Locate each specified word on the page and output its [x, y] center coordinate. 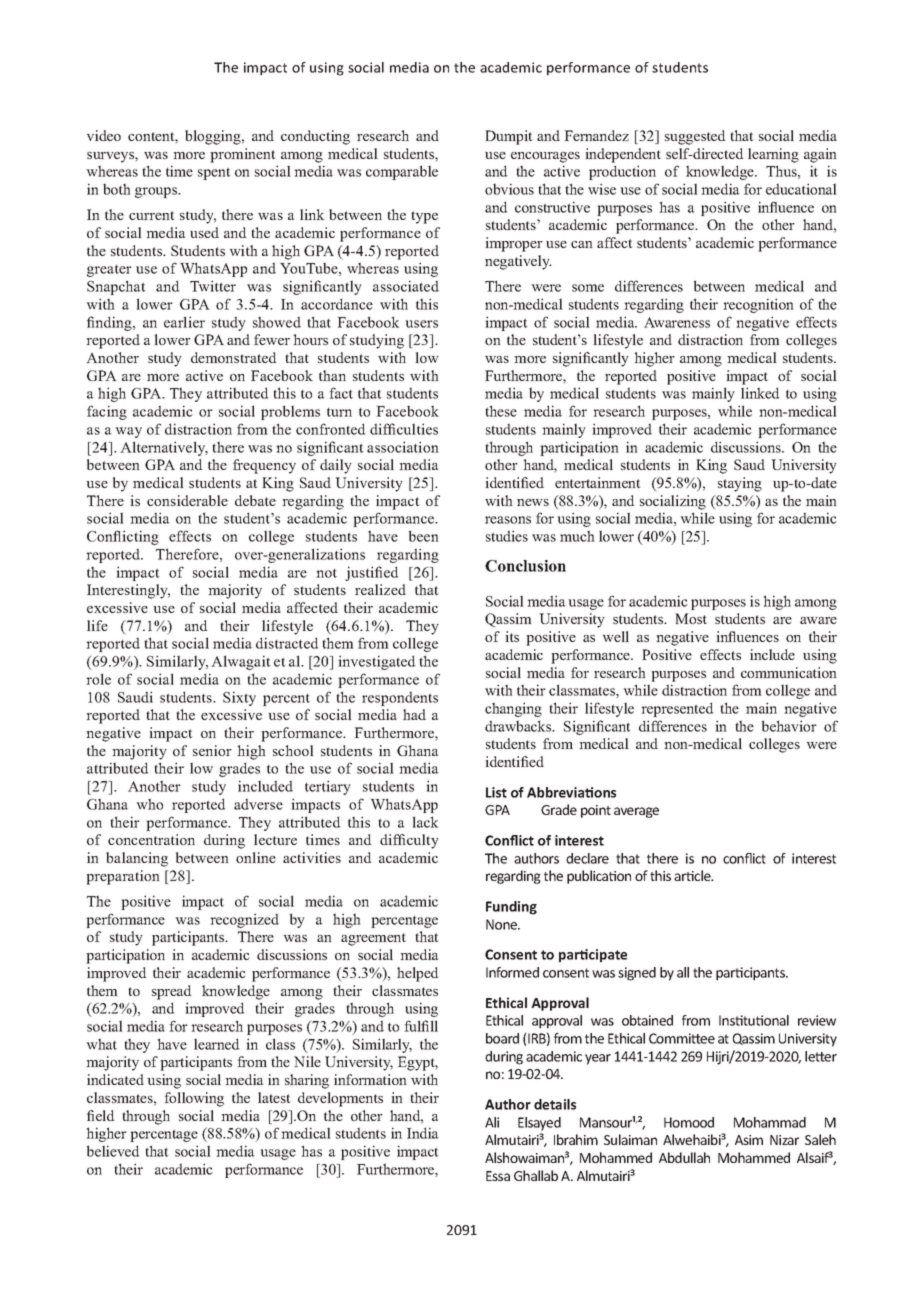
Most [691, 618]
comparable [402, 172]
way [128, 432]
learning [773, 155]
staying [740, 484]
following [194, 1099]
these [501, 411]
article [693, 875]
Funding [511, 908]
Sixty [239, 698]
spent [214, 173]
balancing [137, 859]
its [512, 636]
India [422, 1133]
